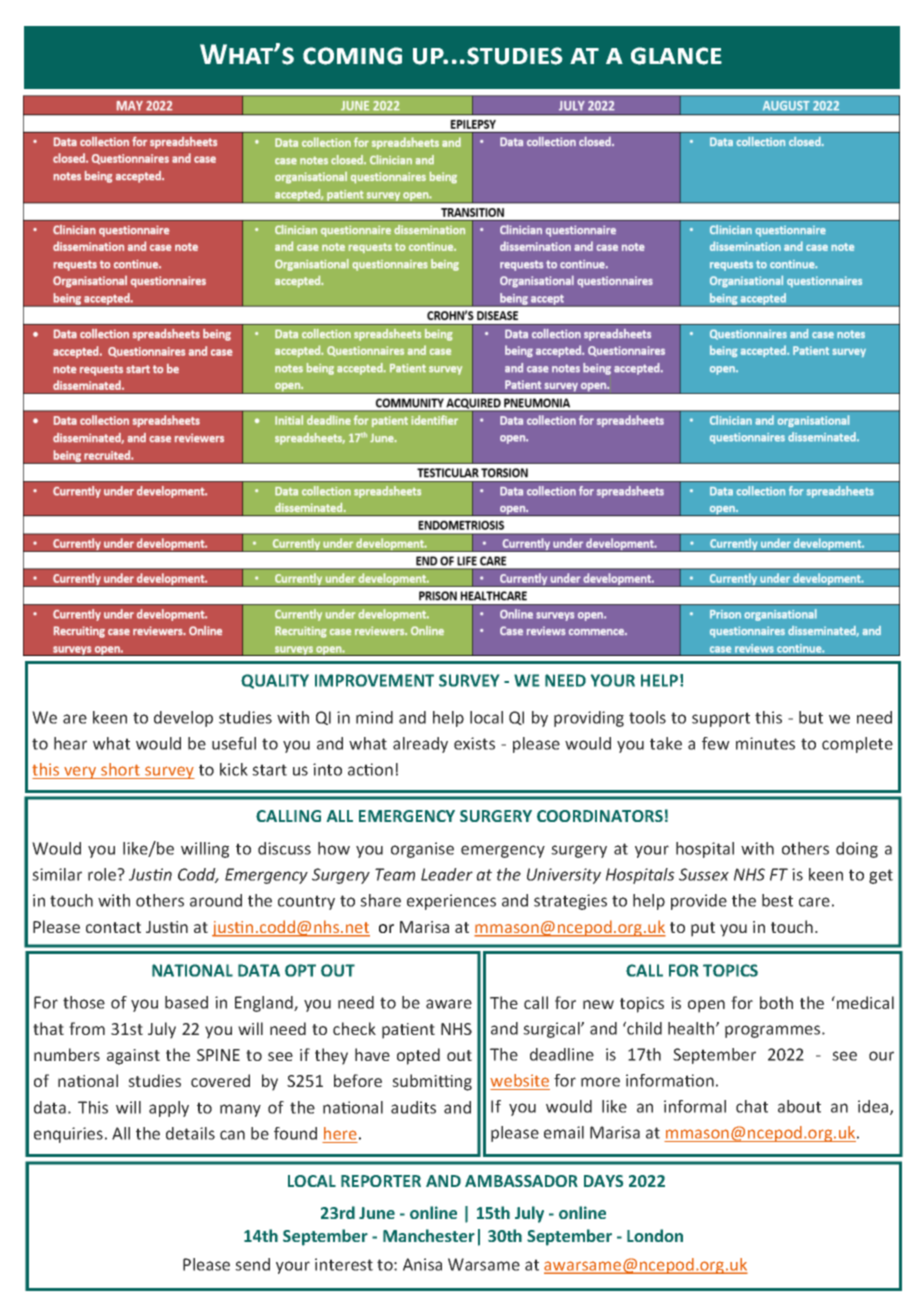  Describe the element at coordinates (721, 719) in the screenshot. I see `support` at that location.
